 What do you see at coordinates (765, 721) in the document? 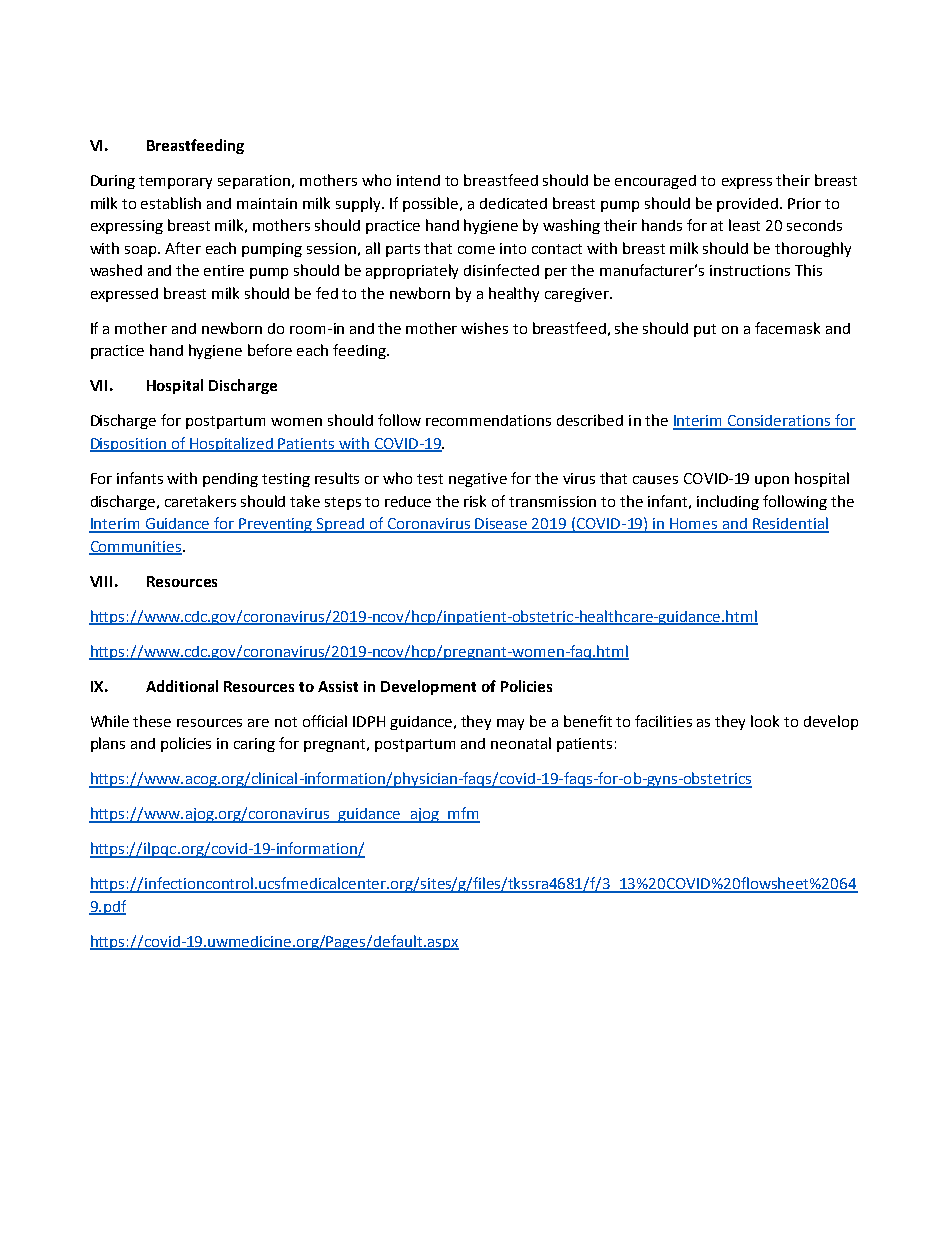
I see `look` at bounding box center [765, 721].
